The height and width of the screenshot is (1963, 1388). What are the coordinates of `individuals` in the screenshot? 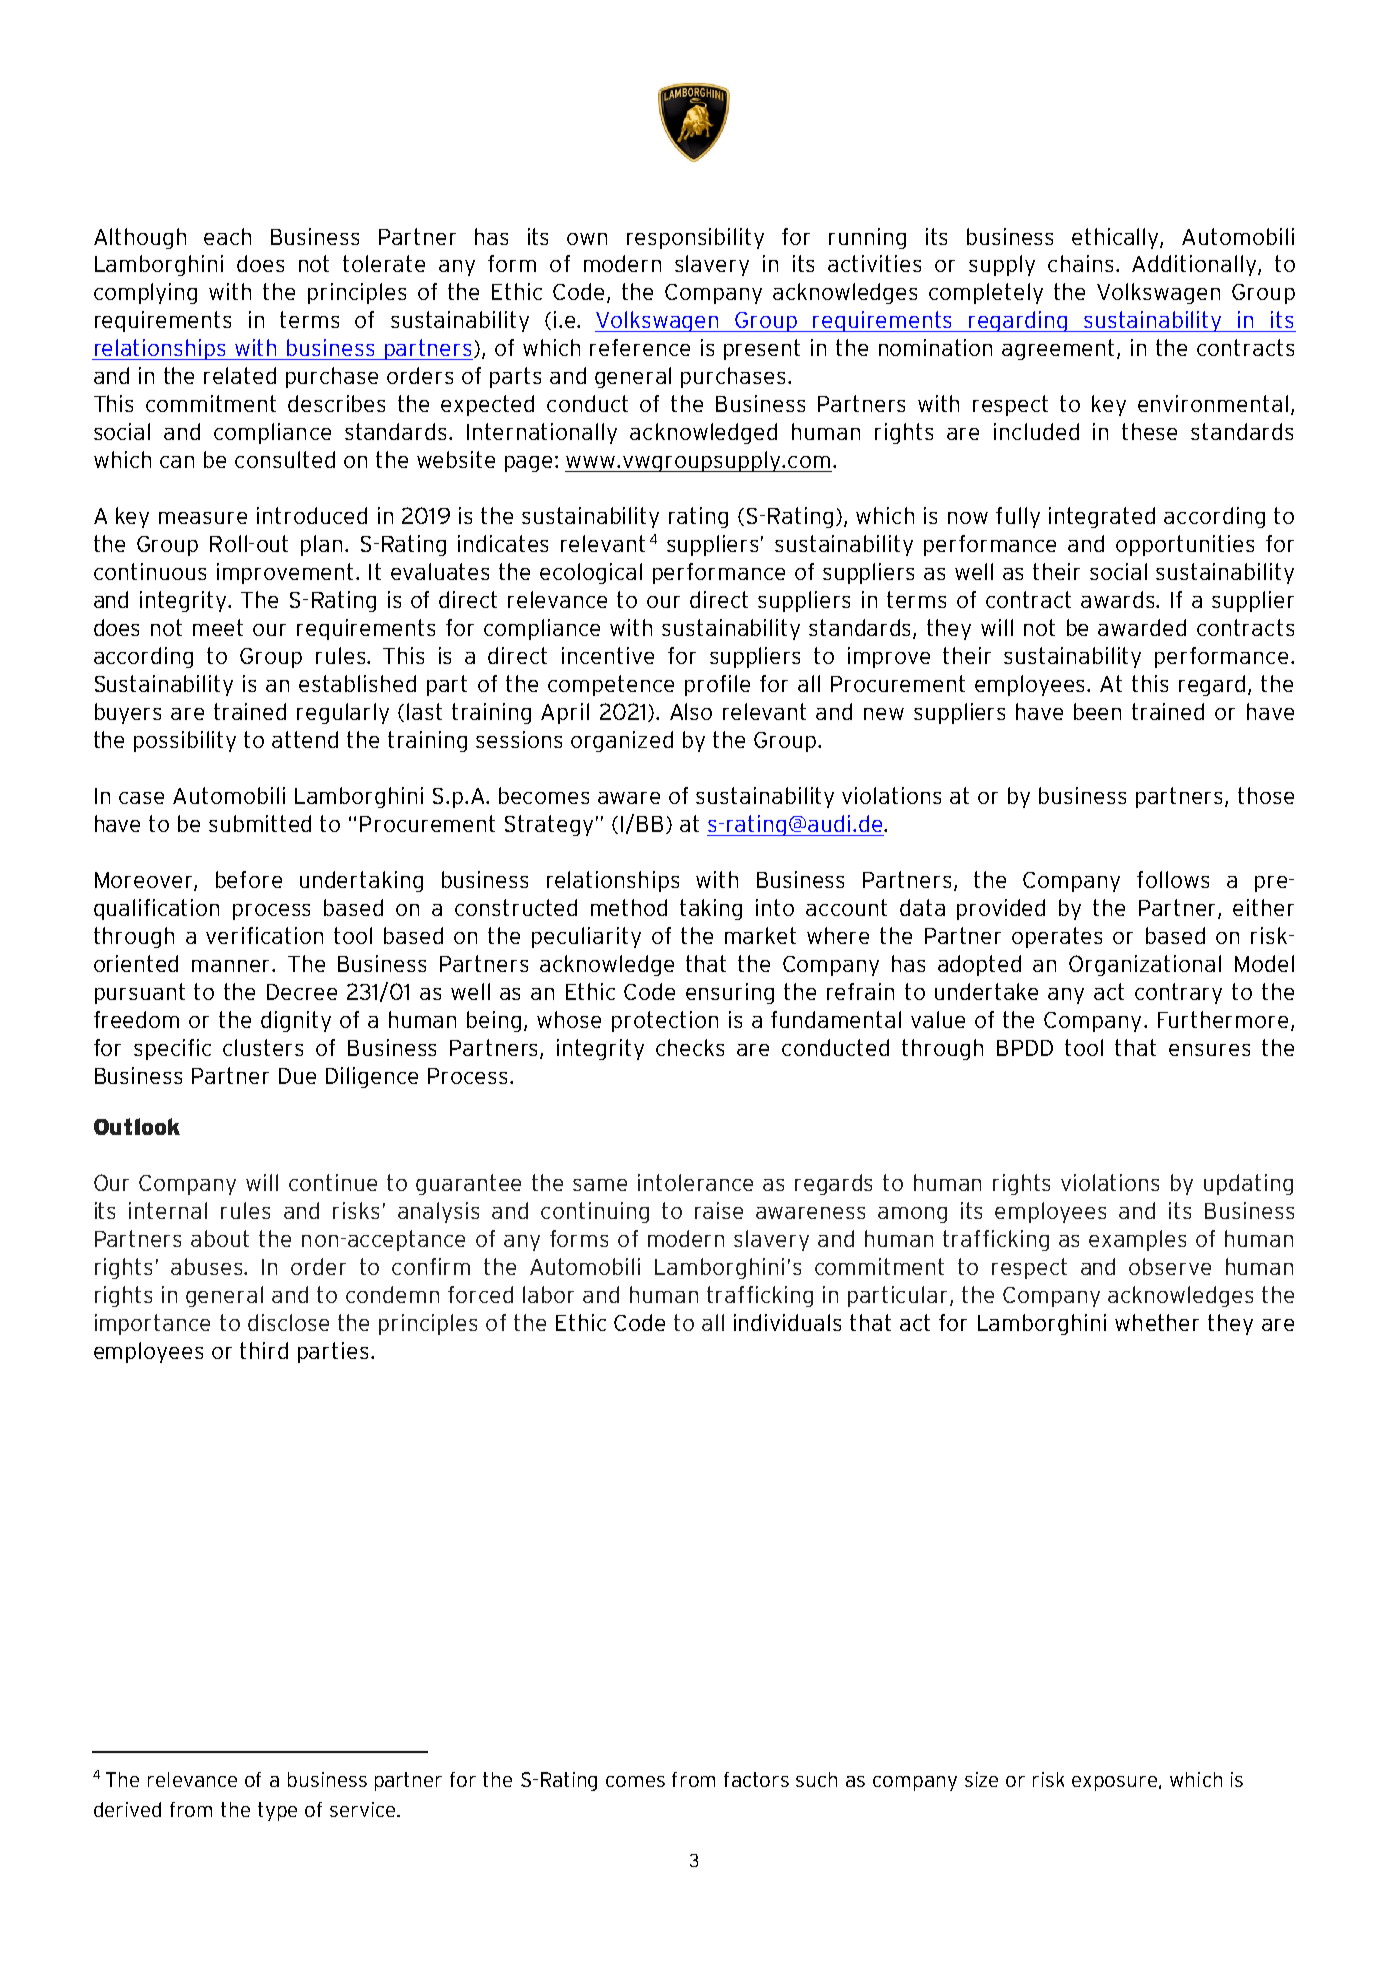 It's located at (787, 1322).
